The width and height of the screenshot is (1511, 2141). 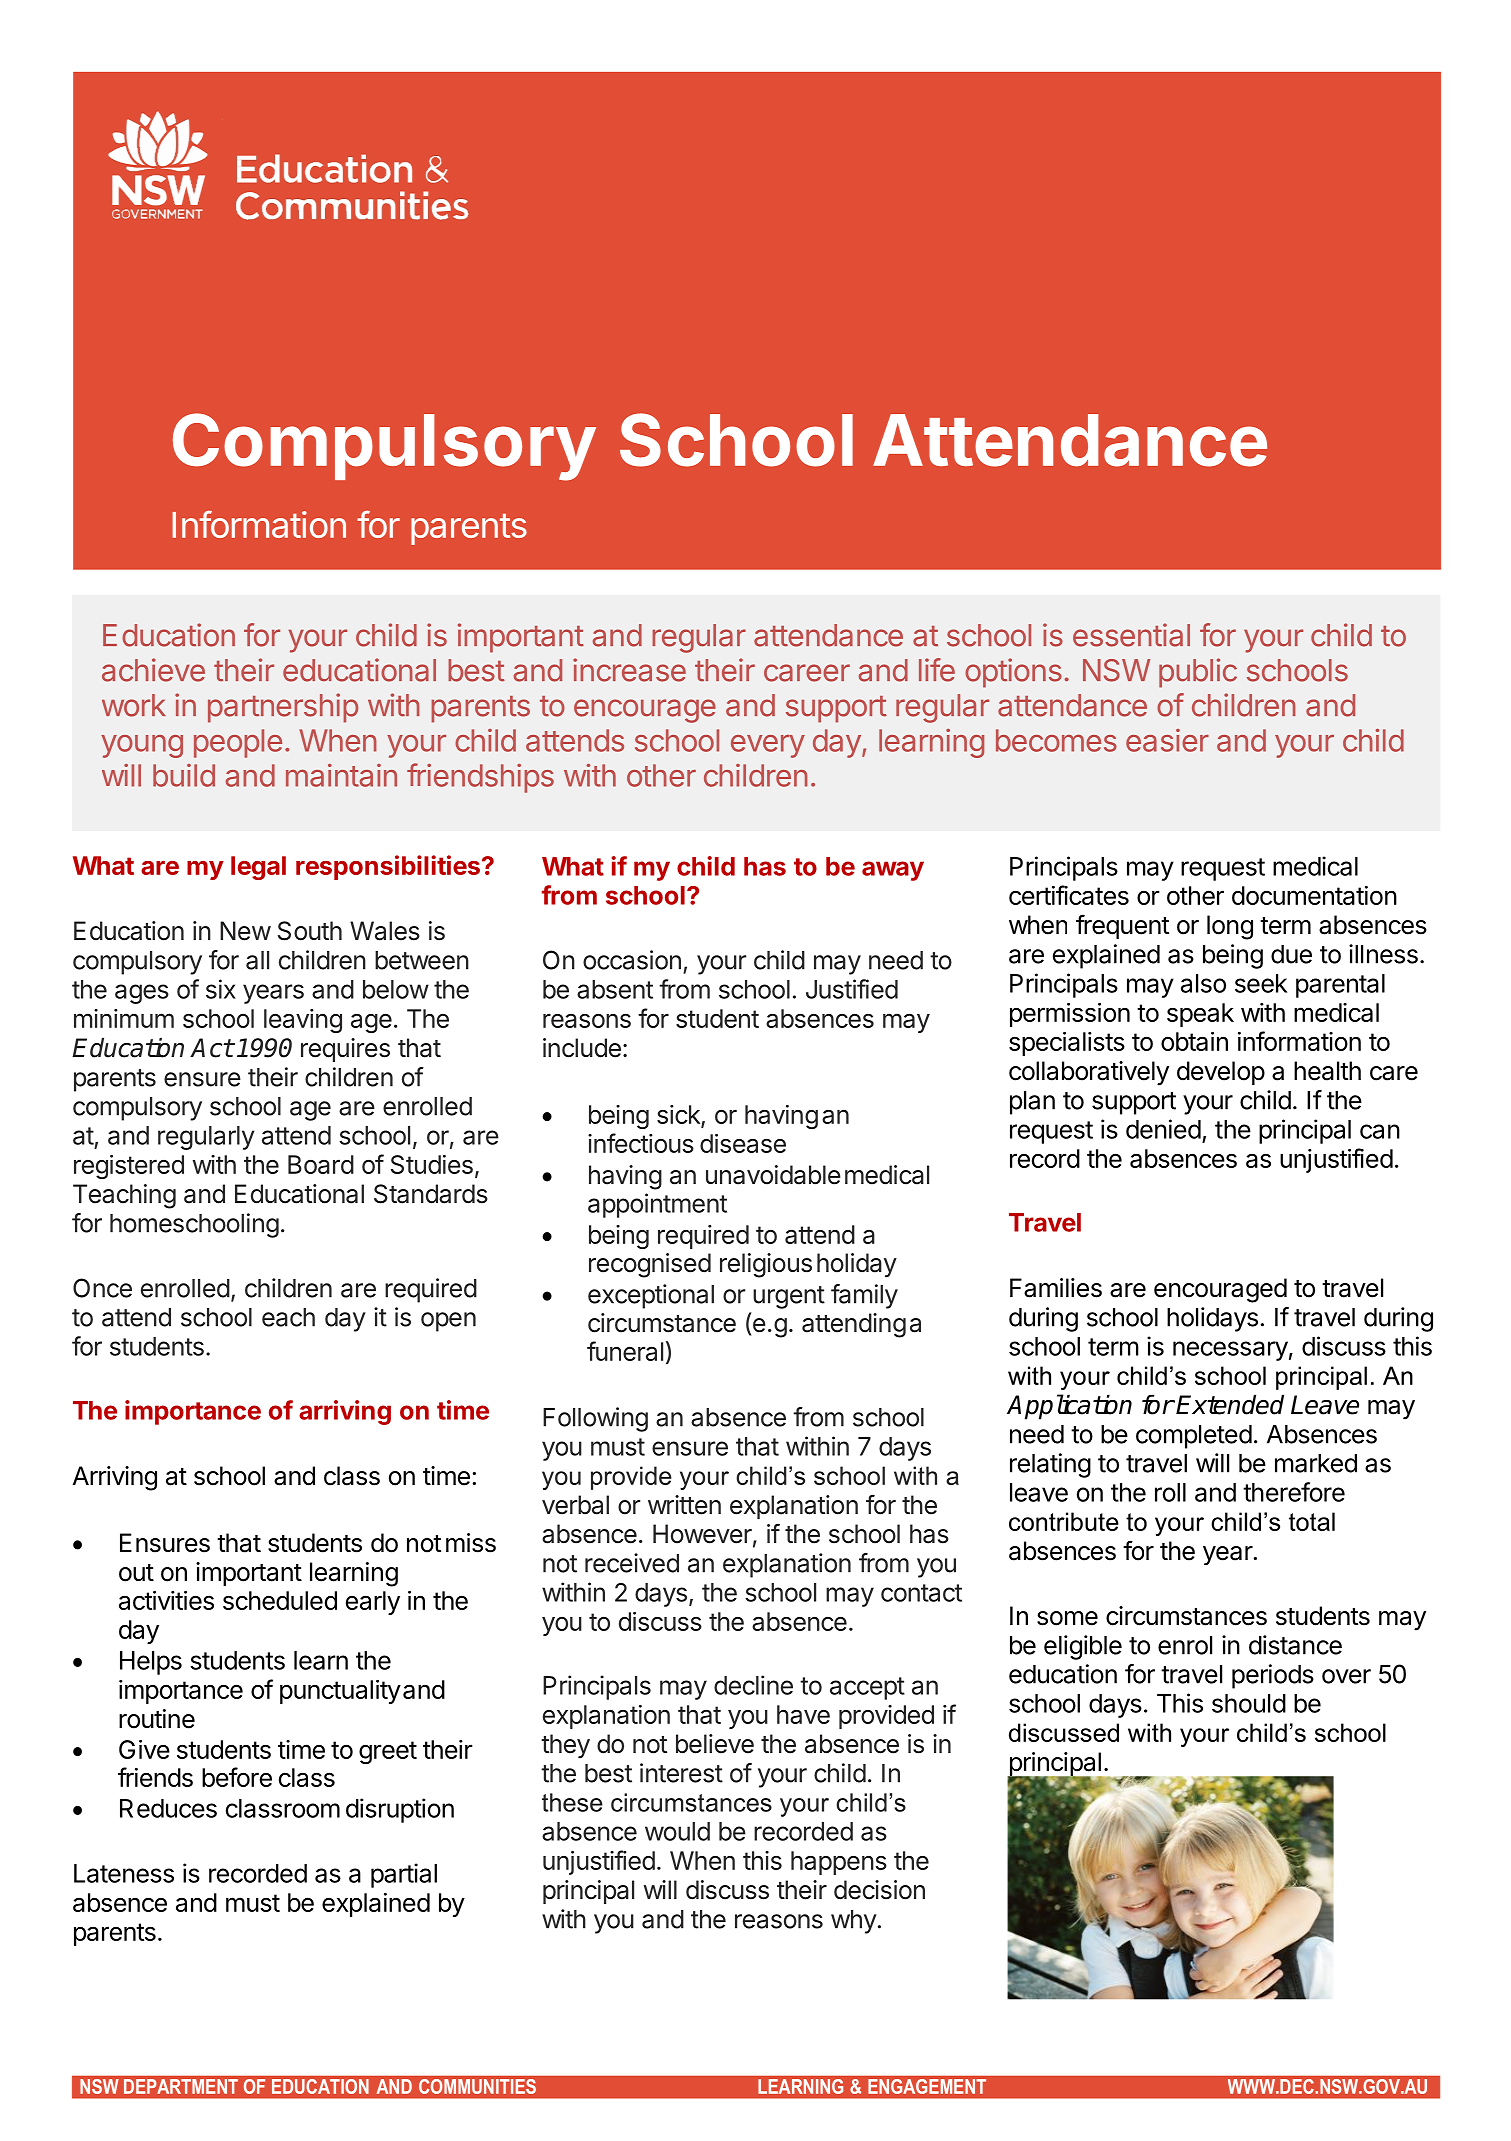 What do you see at coordinates (280, 1600) in the screenshot?
I see `scheduled` at bounding box center [280, 1600].
